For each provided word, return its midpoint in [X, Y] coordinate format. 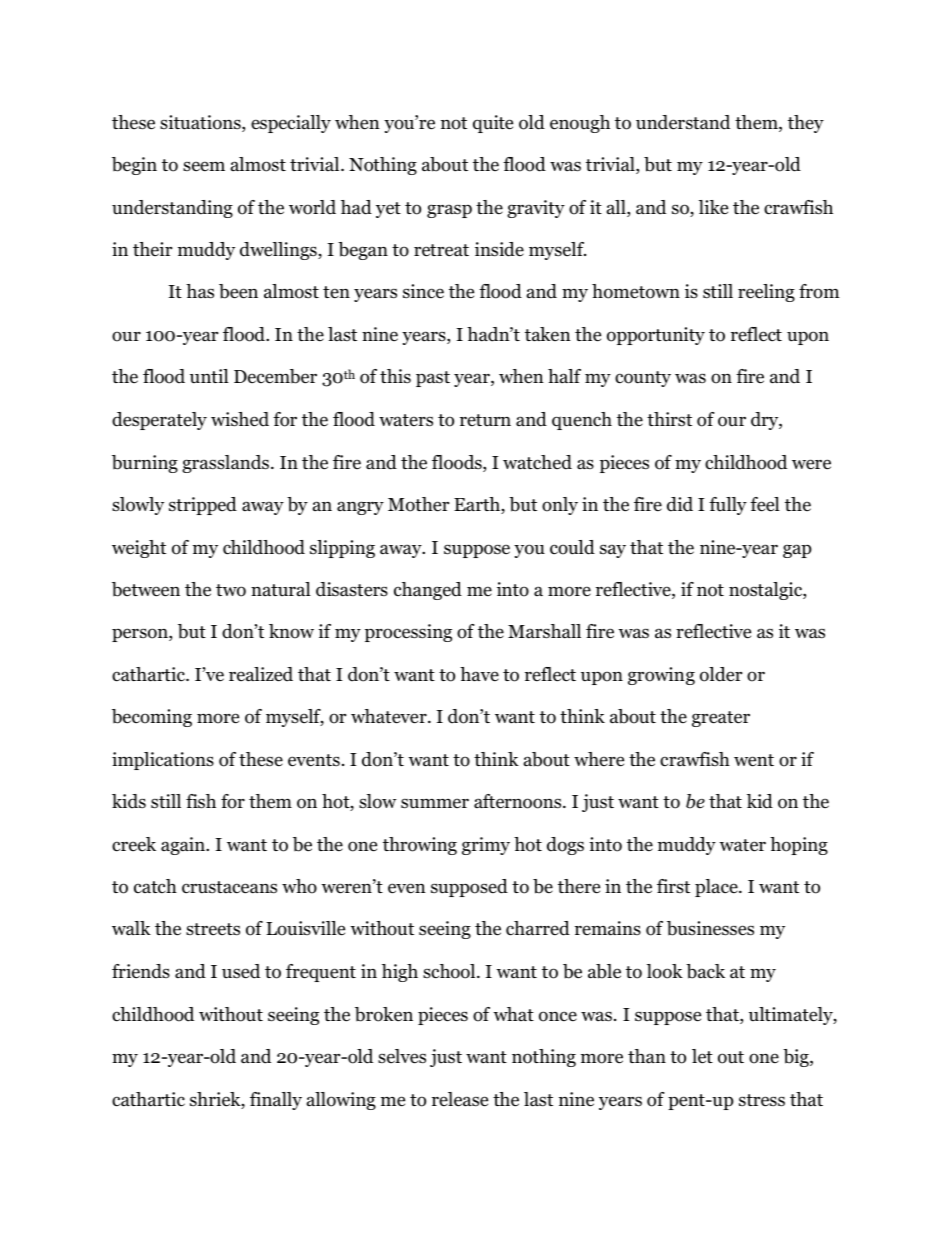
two [231, 590]
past [433, 379]
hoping [799, 846]
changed [428, 591]
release [460, 1099]
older [721, 674]
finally [276, 1101]
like [713, 207]
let [702, 1056]
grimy [486, 846]
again [184, 846]
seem [204, 166]
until [209, 376]
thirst [669, 419]
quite [493, 124]
